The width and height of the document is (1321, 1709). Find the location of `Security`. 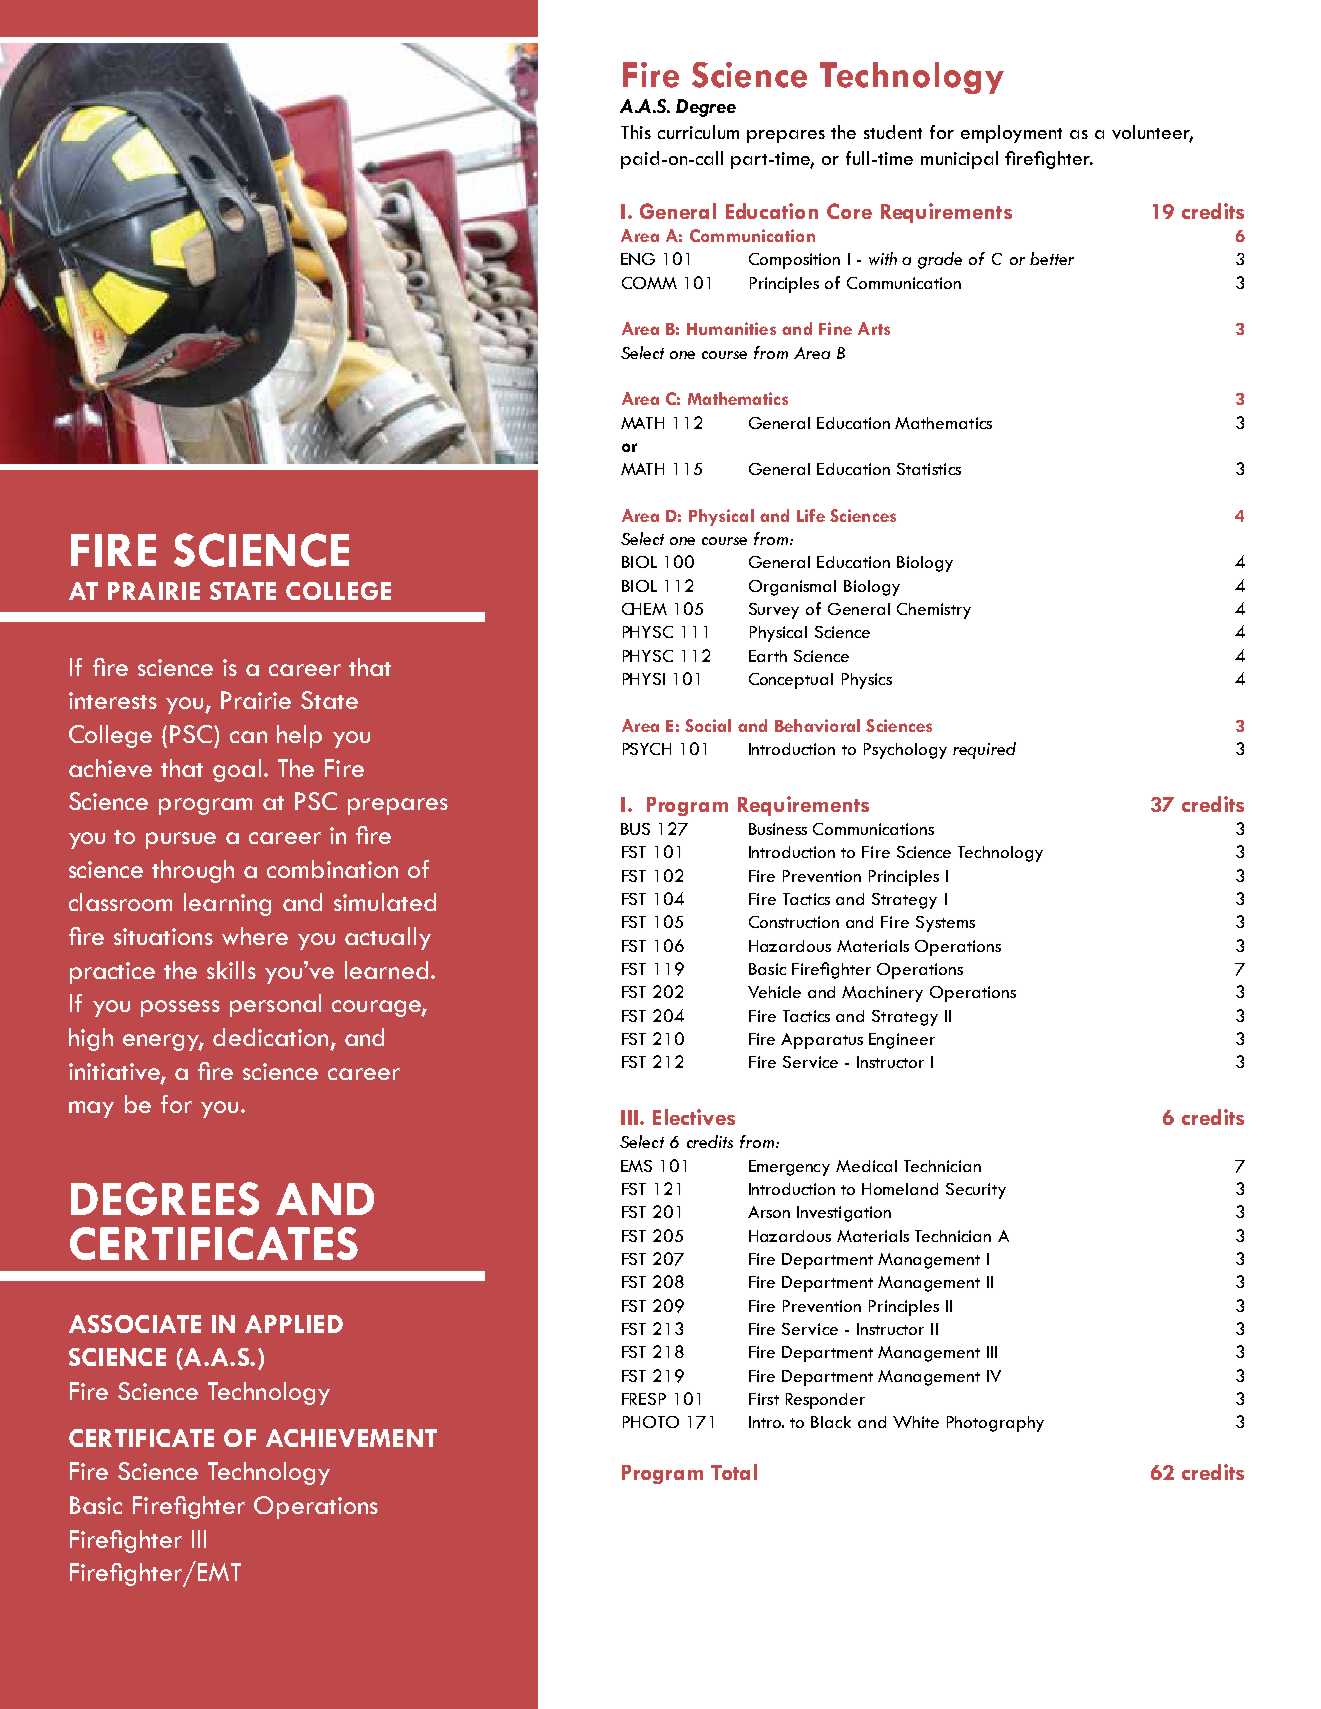

Security is located at coordinates (976, 1191).
